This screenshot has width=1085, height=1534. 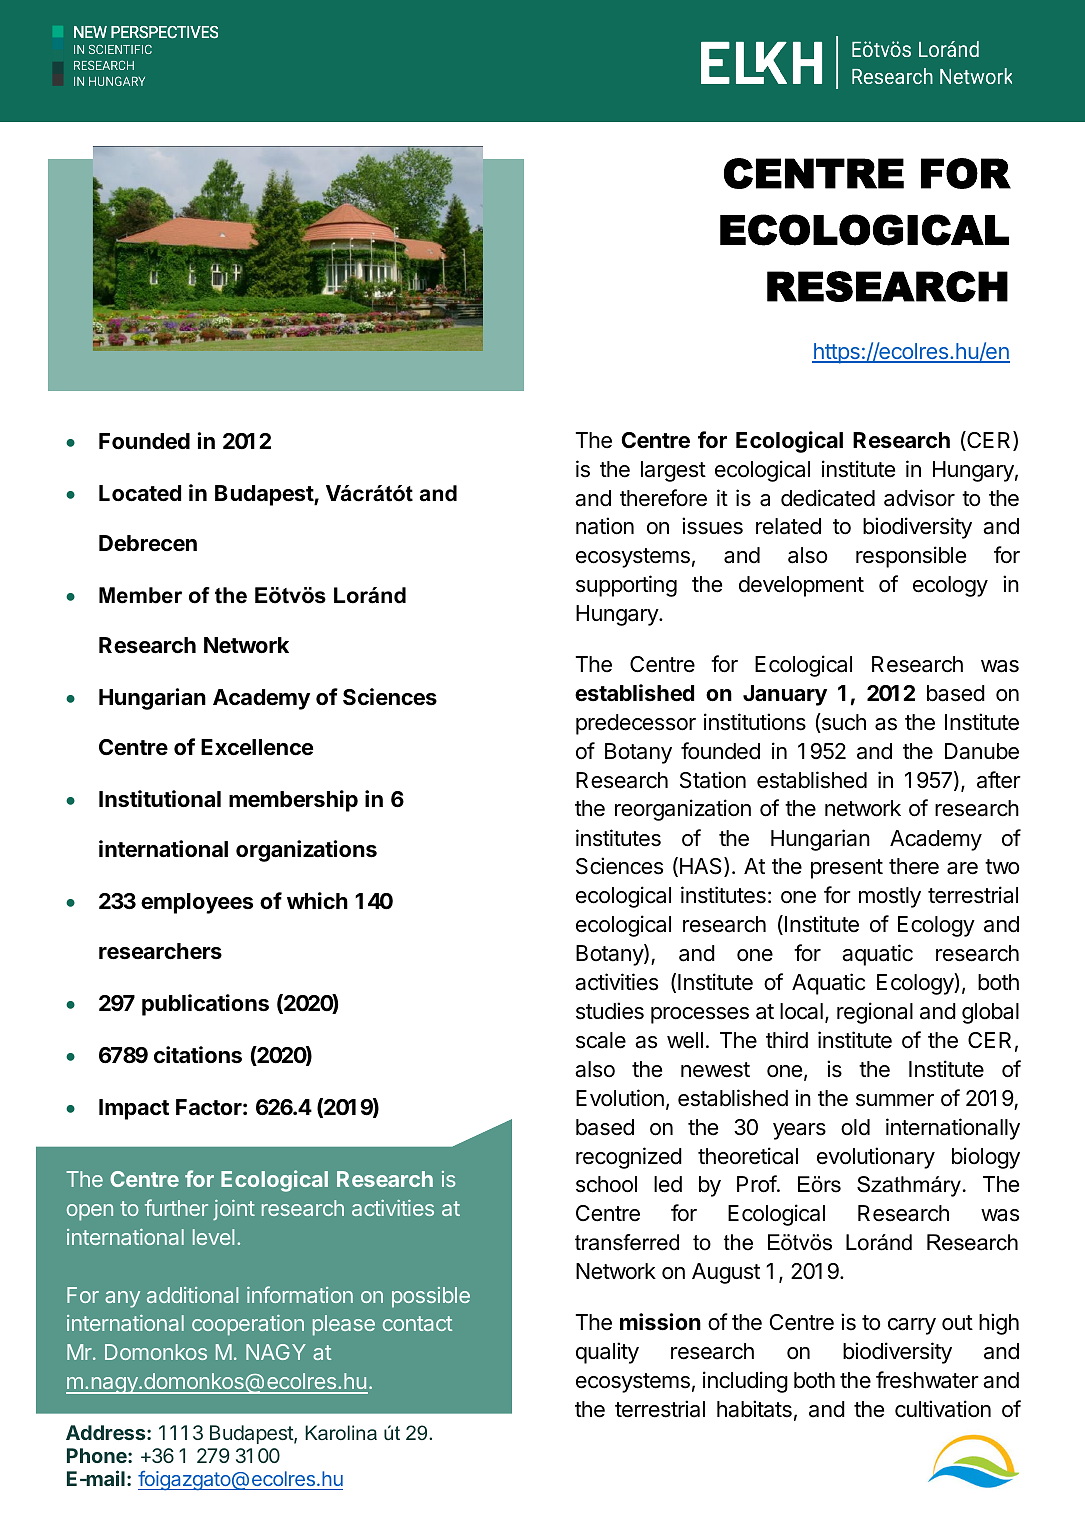 I want to click on Danube, so click(x=982, y=751).
